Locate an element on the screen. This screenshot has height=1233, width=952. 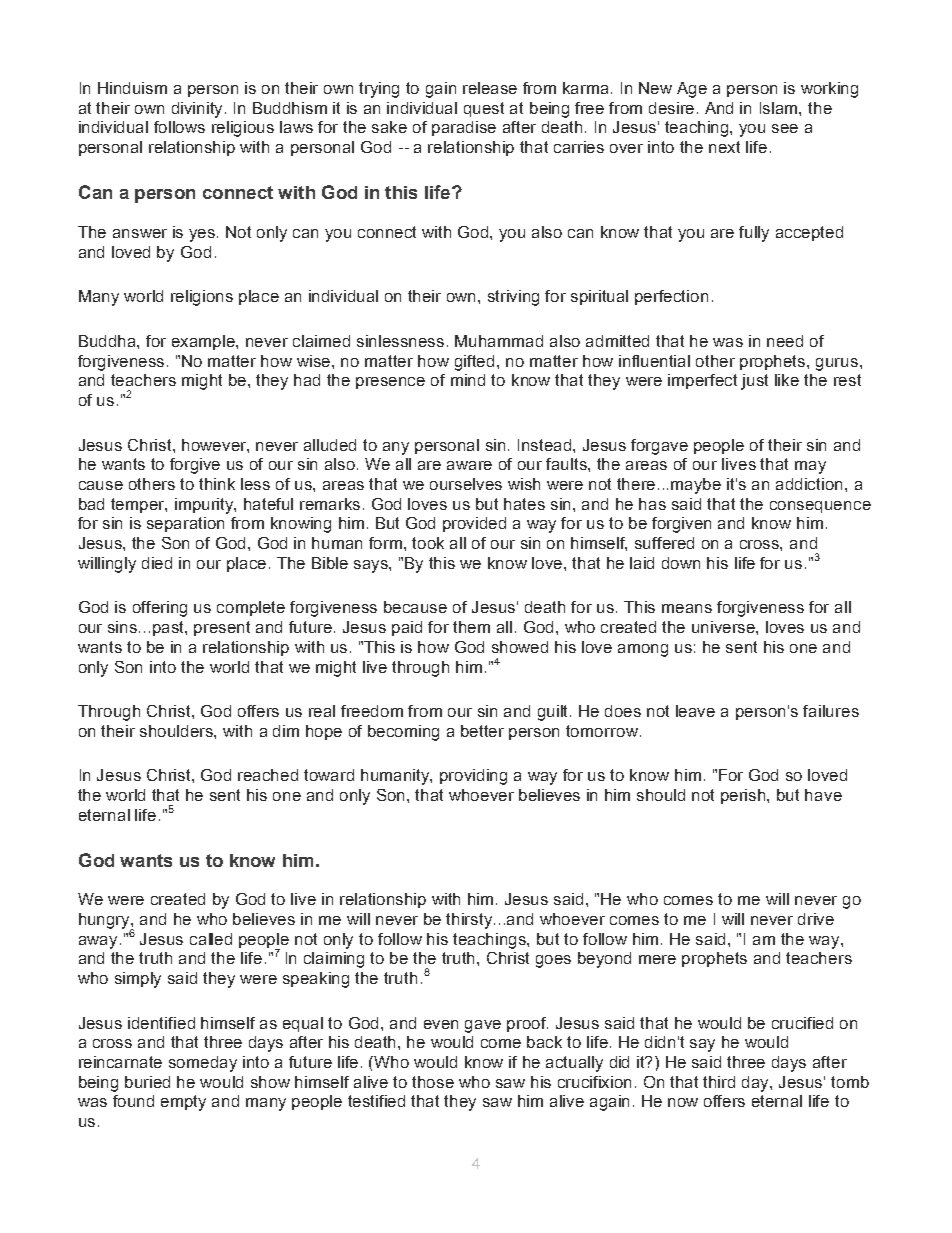
see is located at coordinates (785, 128).
